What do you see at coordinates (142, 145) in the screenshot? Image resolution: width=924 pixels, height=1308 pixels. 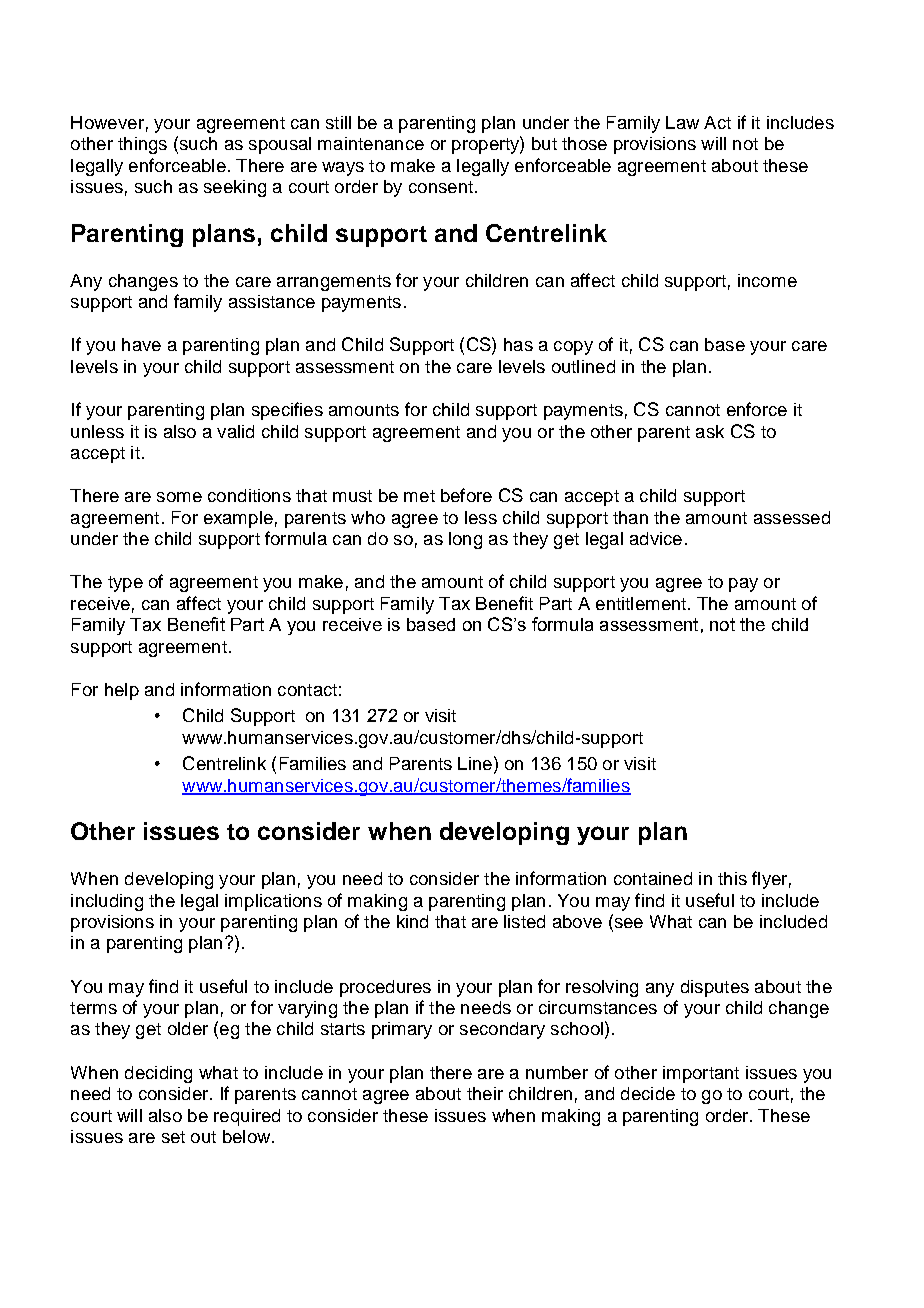 I see `things` at bounding box center [142, 145].
